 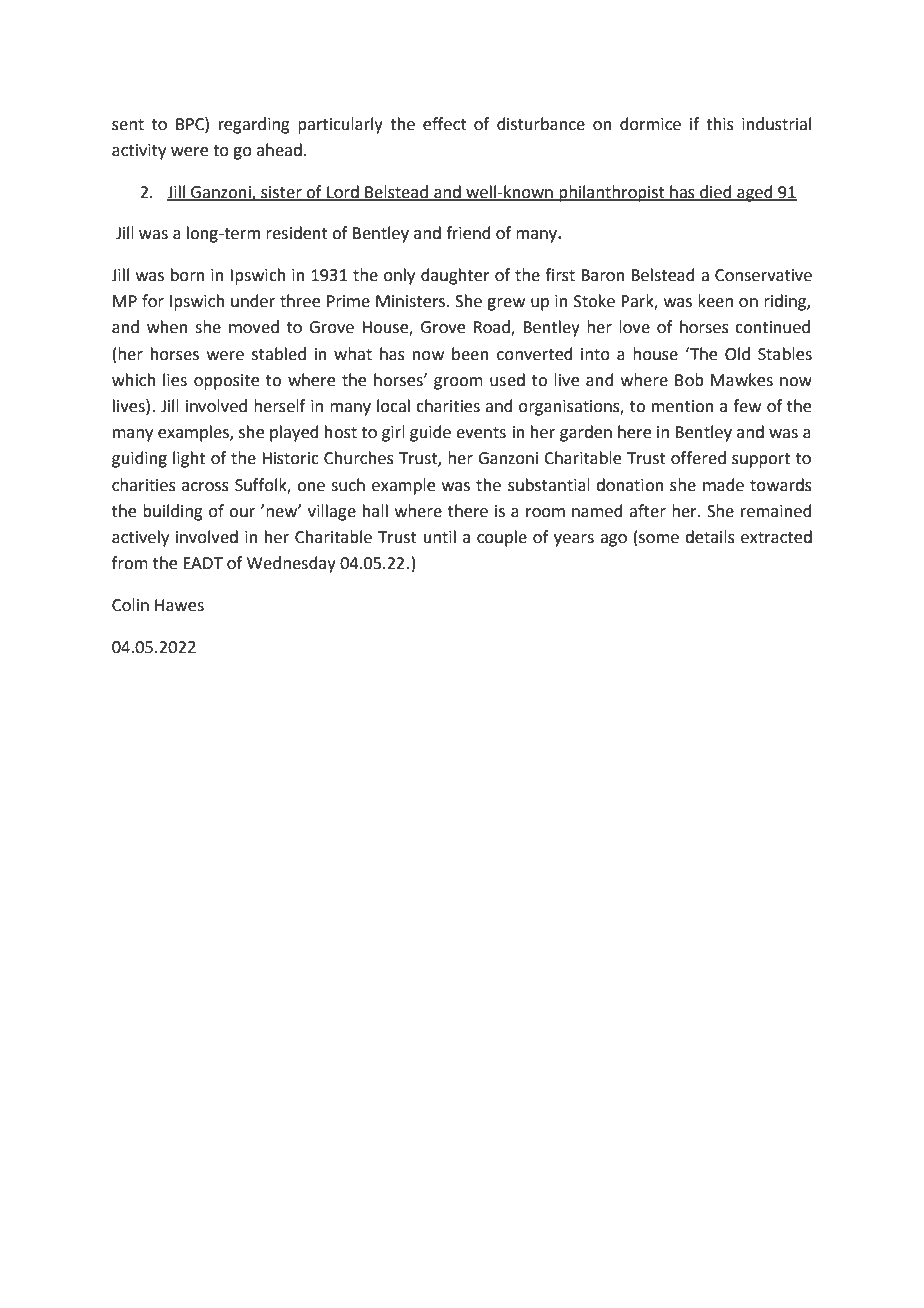 I want to click on born, so click(x=188, y=275).
